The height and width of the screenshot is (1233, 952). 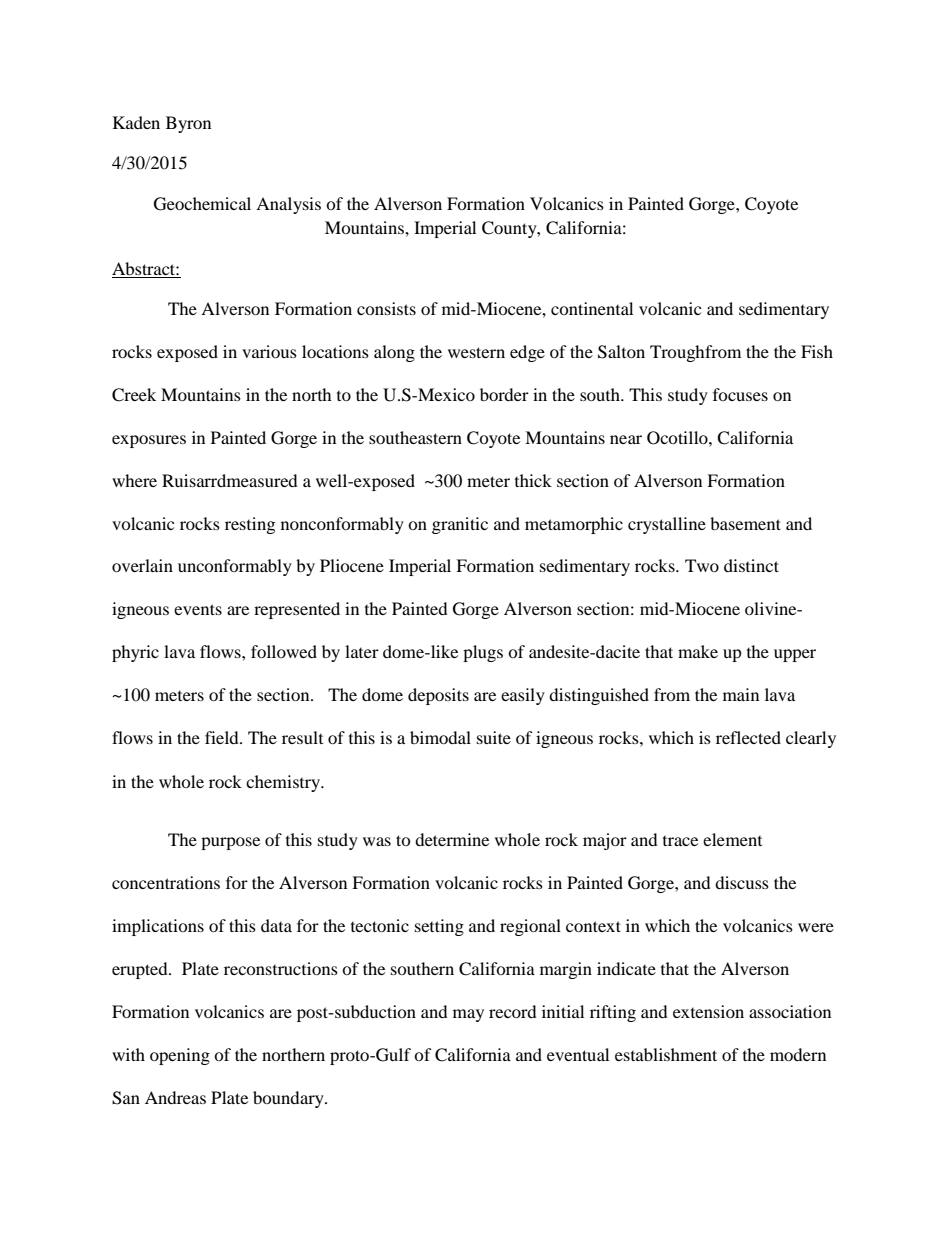 What do you see at coordinates (732, 839) in the screenshot?
I see `element` at bounding box center [732, 839].
